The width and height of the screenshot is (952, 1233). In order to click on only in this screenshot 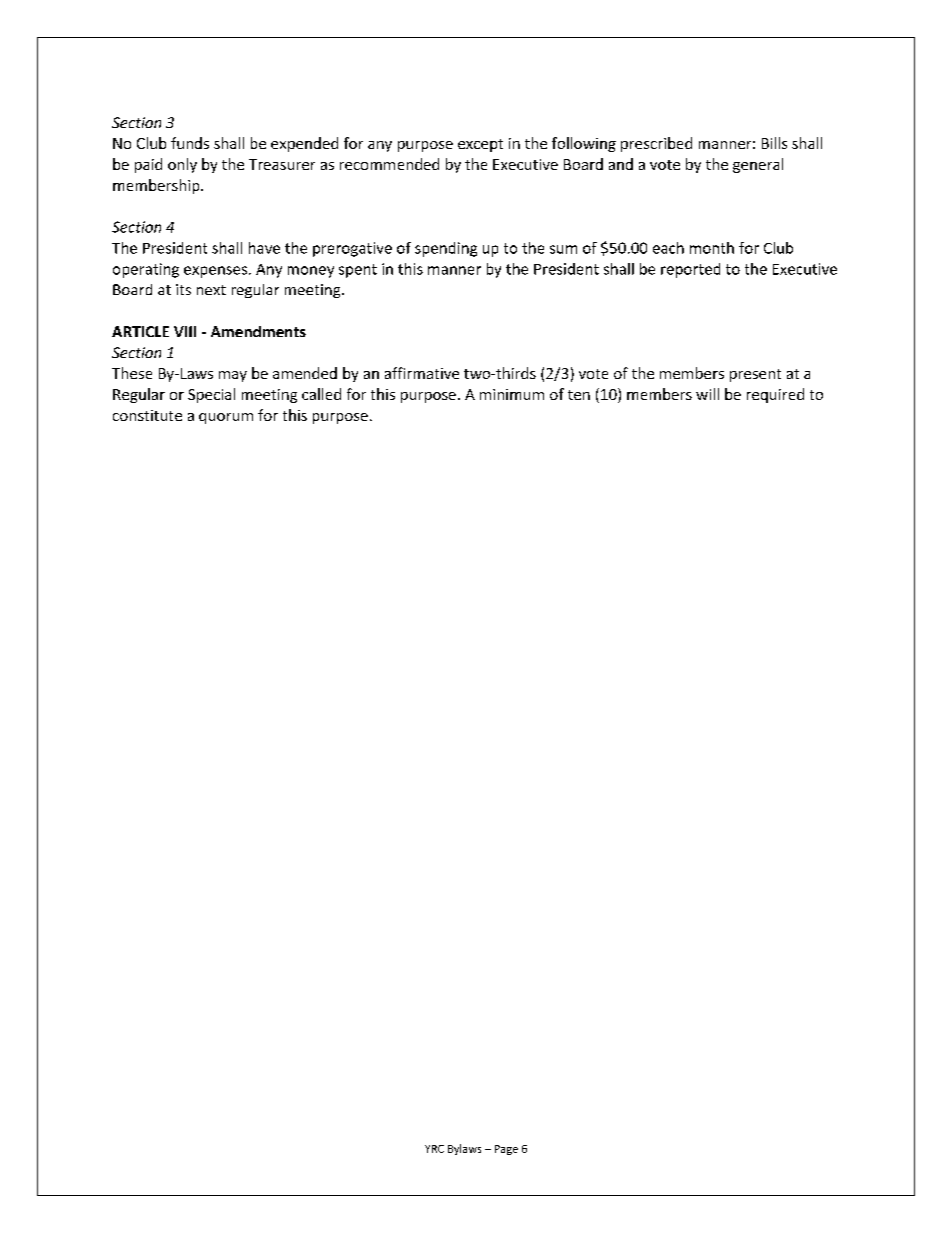, I will do `click(182, 165)`.
